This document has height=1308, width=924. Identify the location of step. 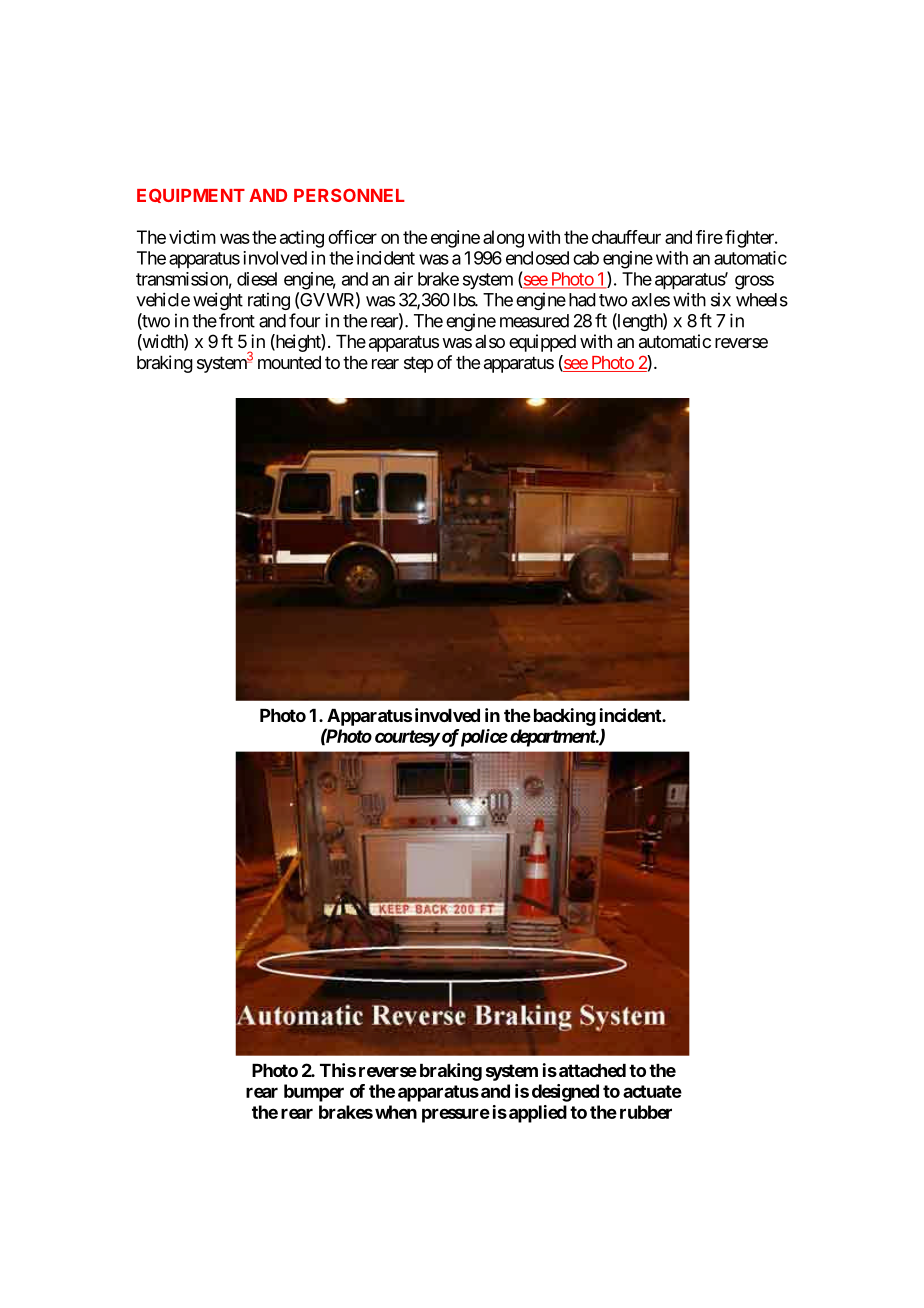
(418, 364).
